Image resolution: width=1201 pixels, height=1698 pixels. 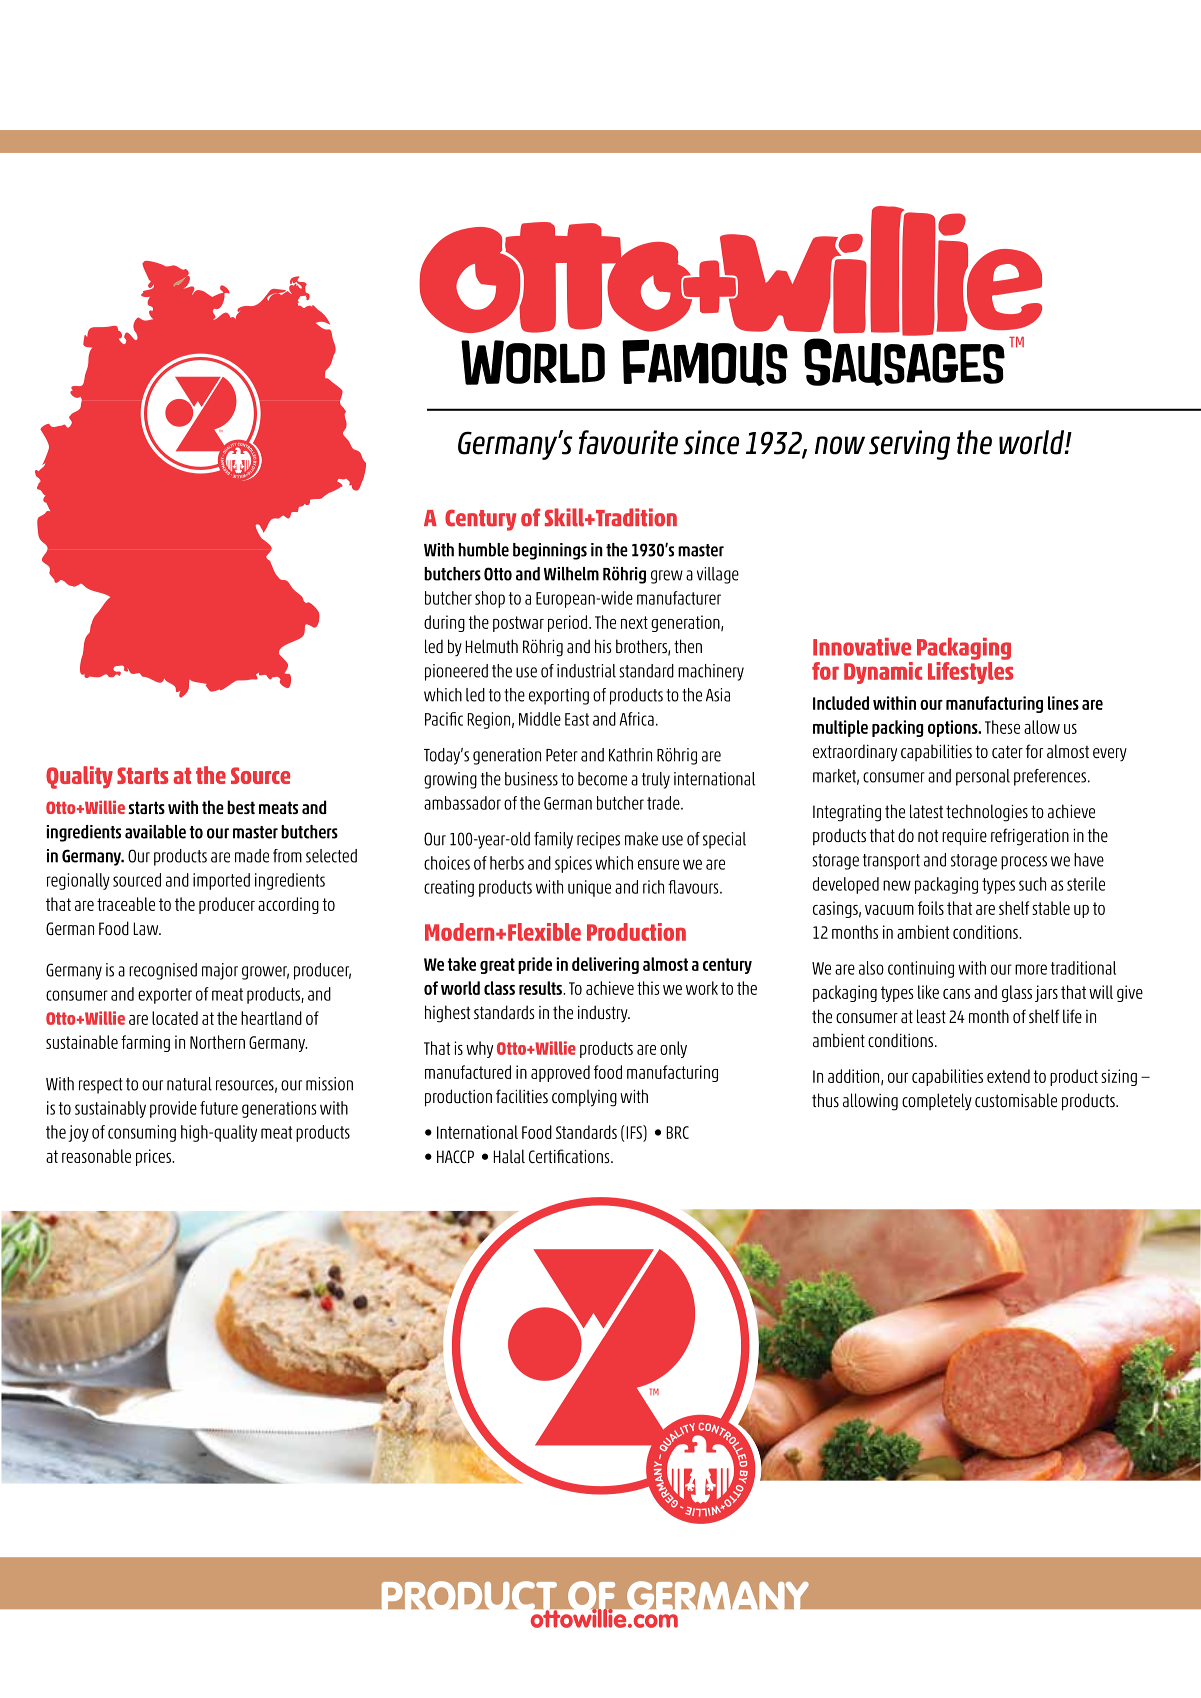 I want to click on serving, so click(x=909, y=445).
